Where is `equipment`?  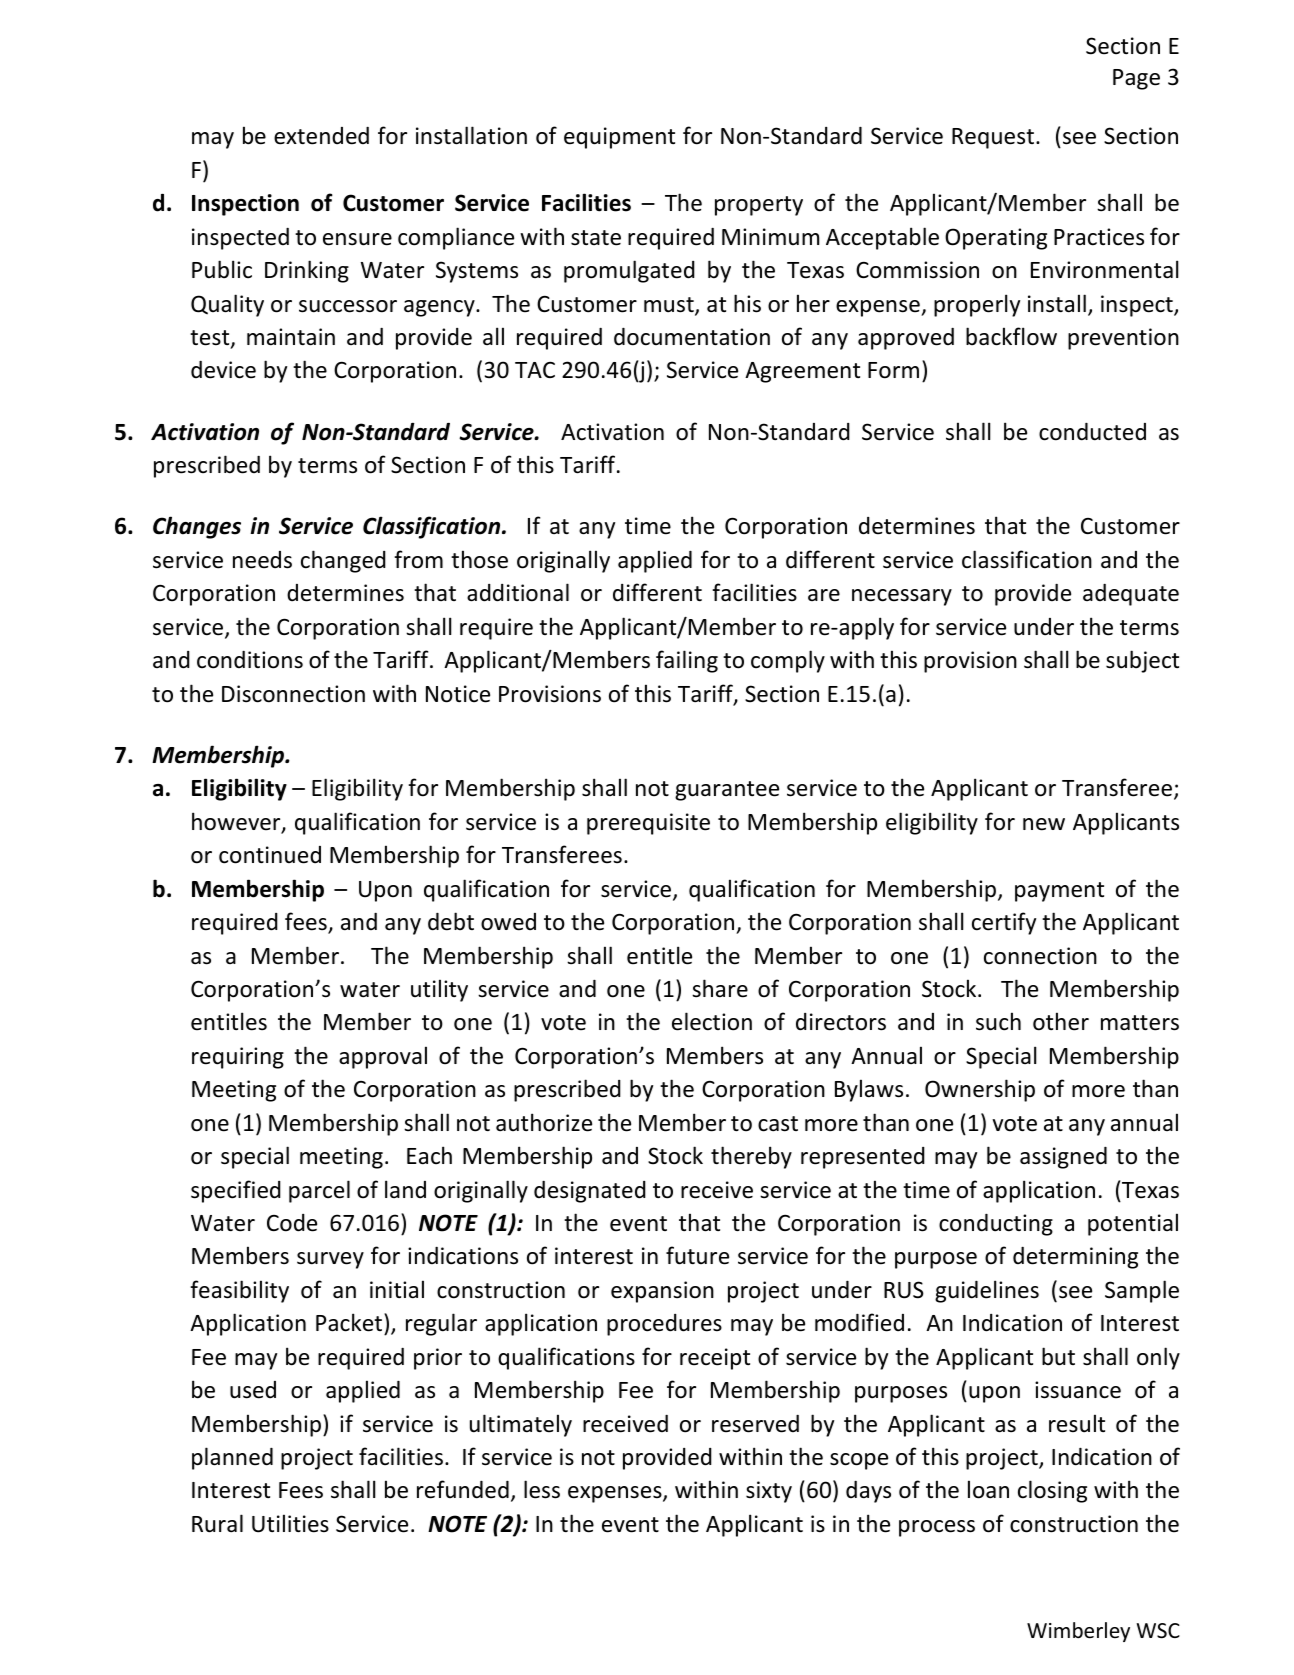
equipment is located at coordinates (619, 138).
